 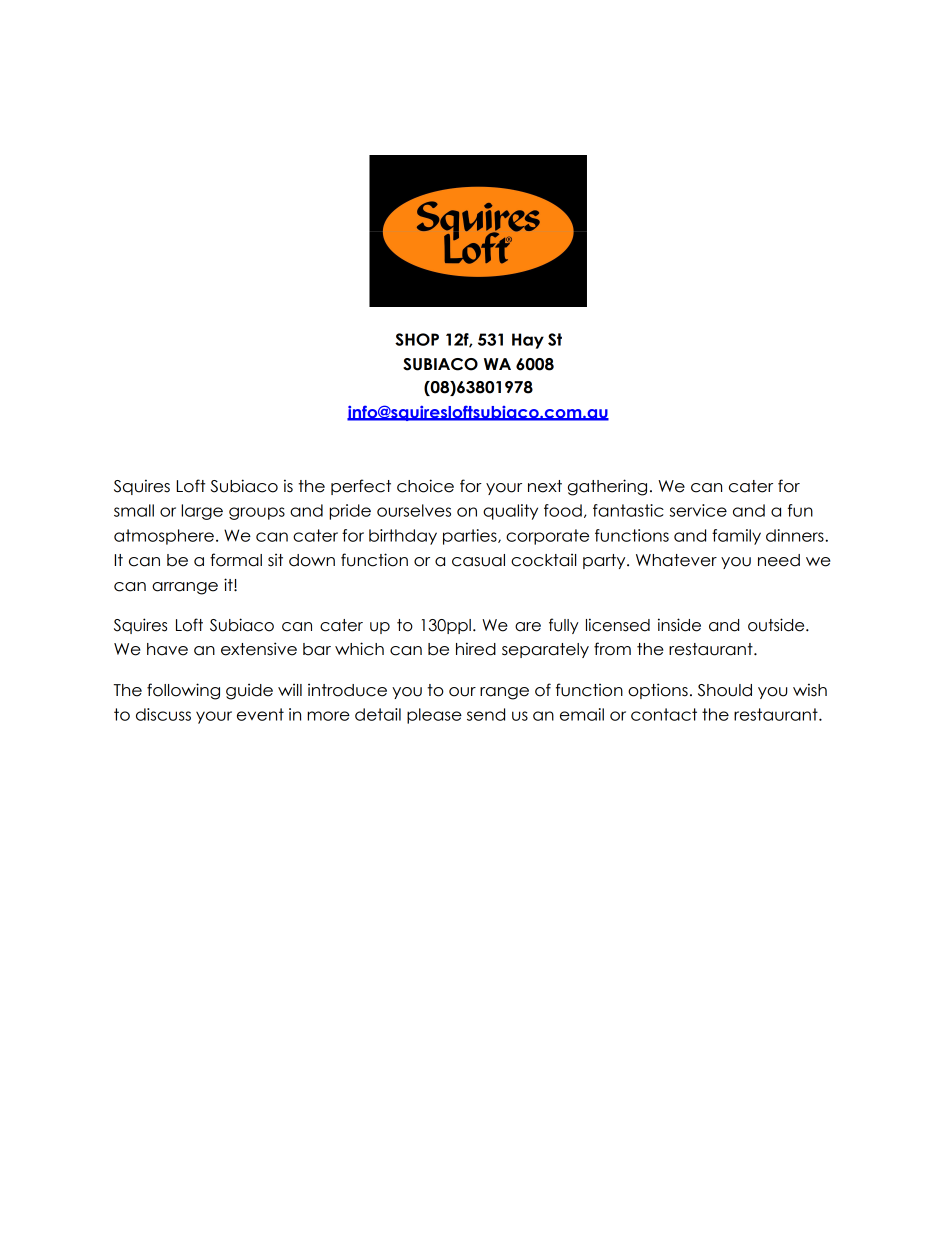 I want to click on send, so click(x=486, y=714).
